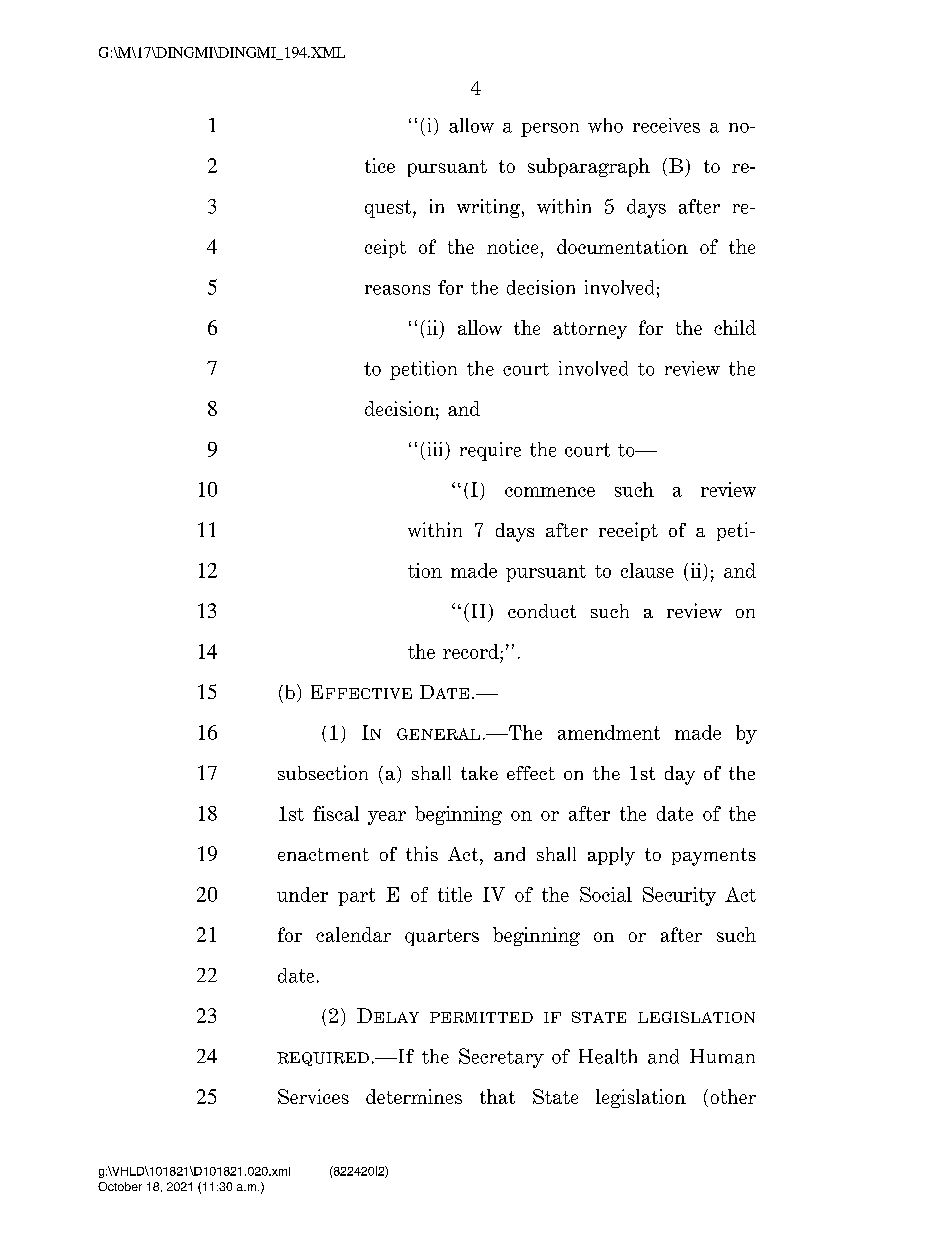 Image resolution: width=952 pixels, height=1233 pixels. What do you see at coordinates (455, 894) in the page?
I see `title` at bounding box center [455, 894].
